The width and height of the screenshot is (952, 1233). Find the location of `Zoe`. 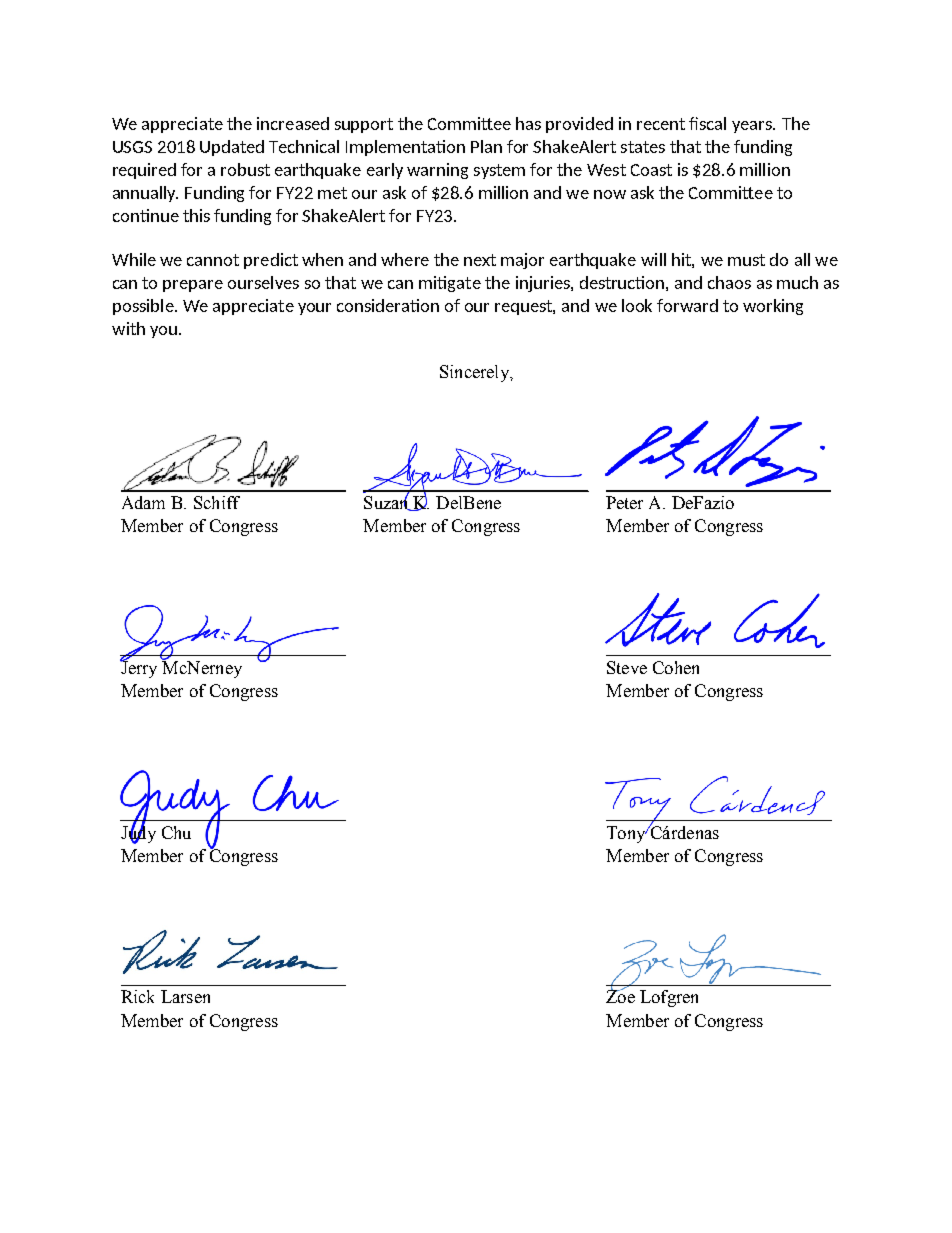

Zoe is located at coordinates (620, 996).
